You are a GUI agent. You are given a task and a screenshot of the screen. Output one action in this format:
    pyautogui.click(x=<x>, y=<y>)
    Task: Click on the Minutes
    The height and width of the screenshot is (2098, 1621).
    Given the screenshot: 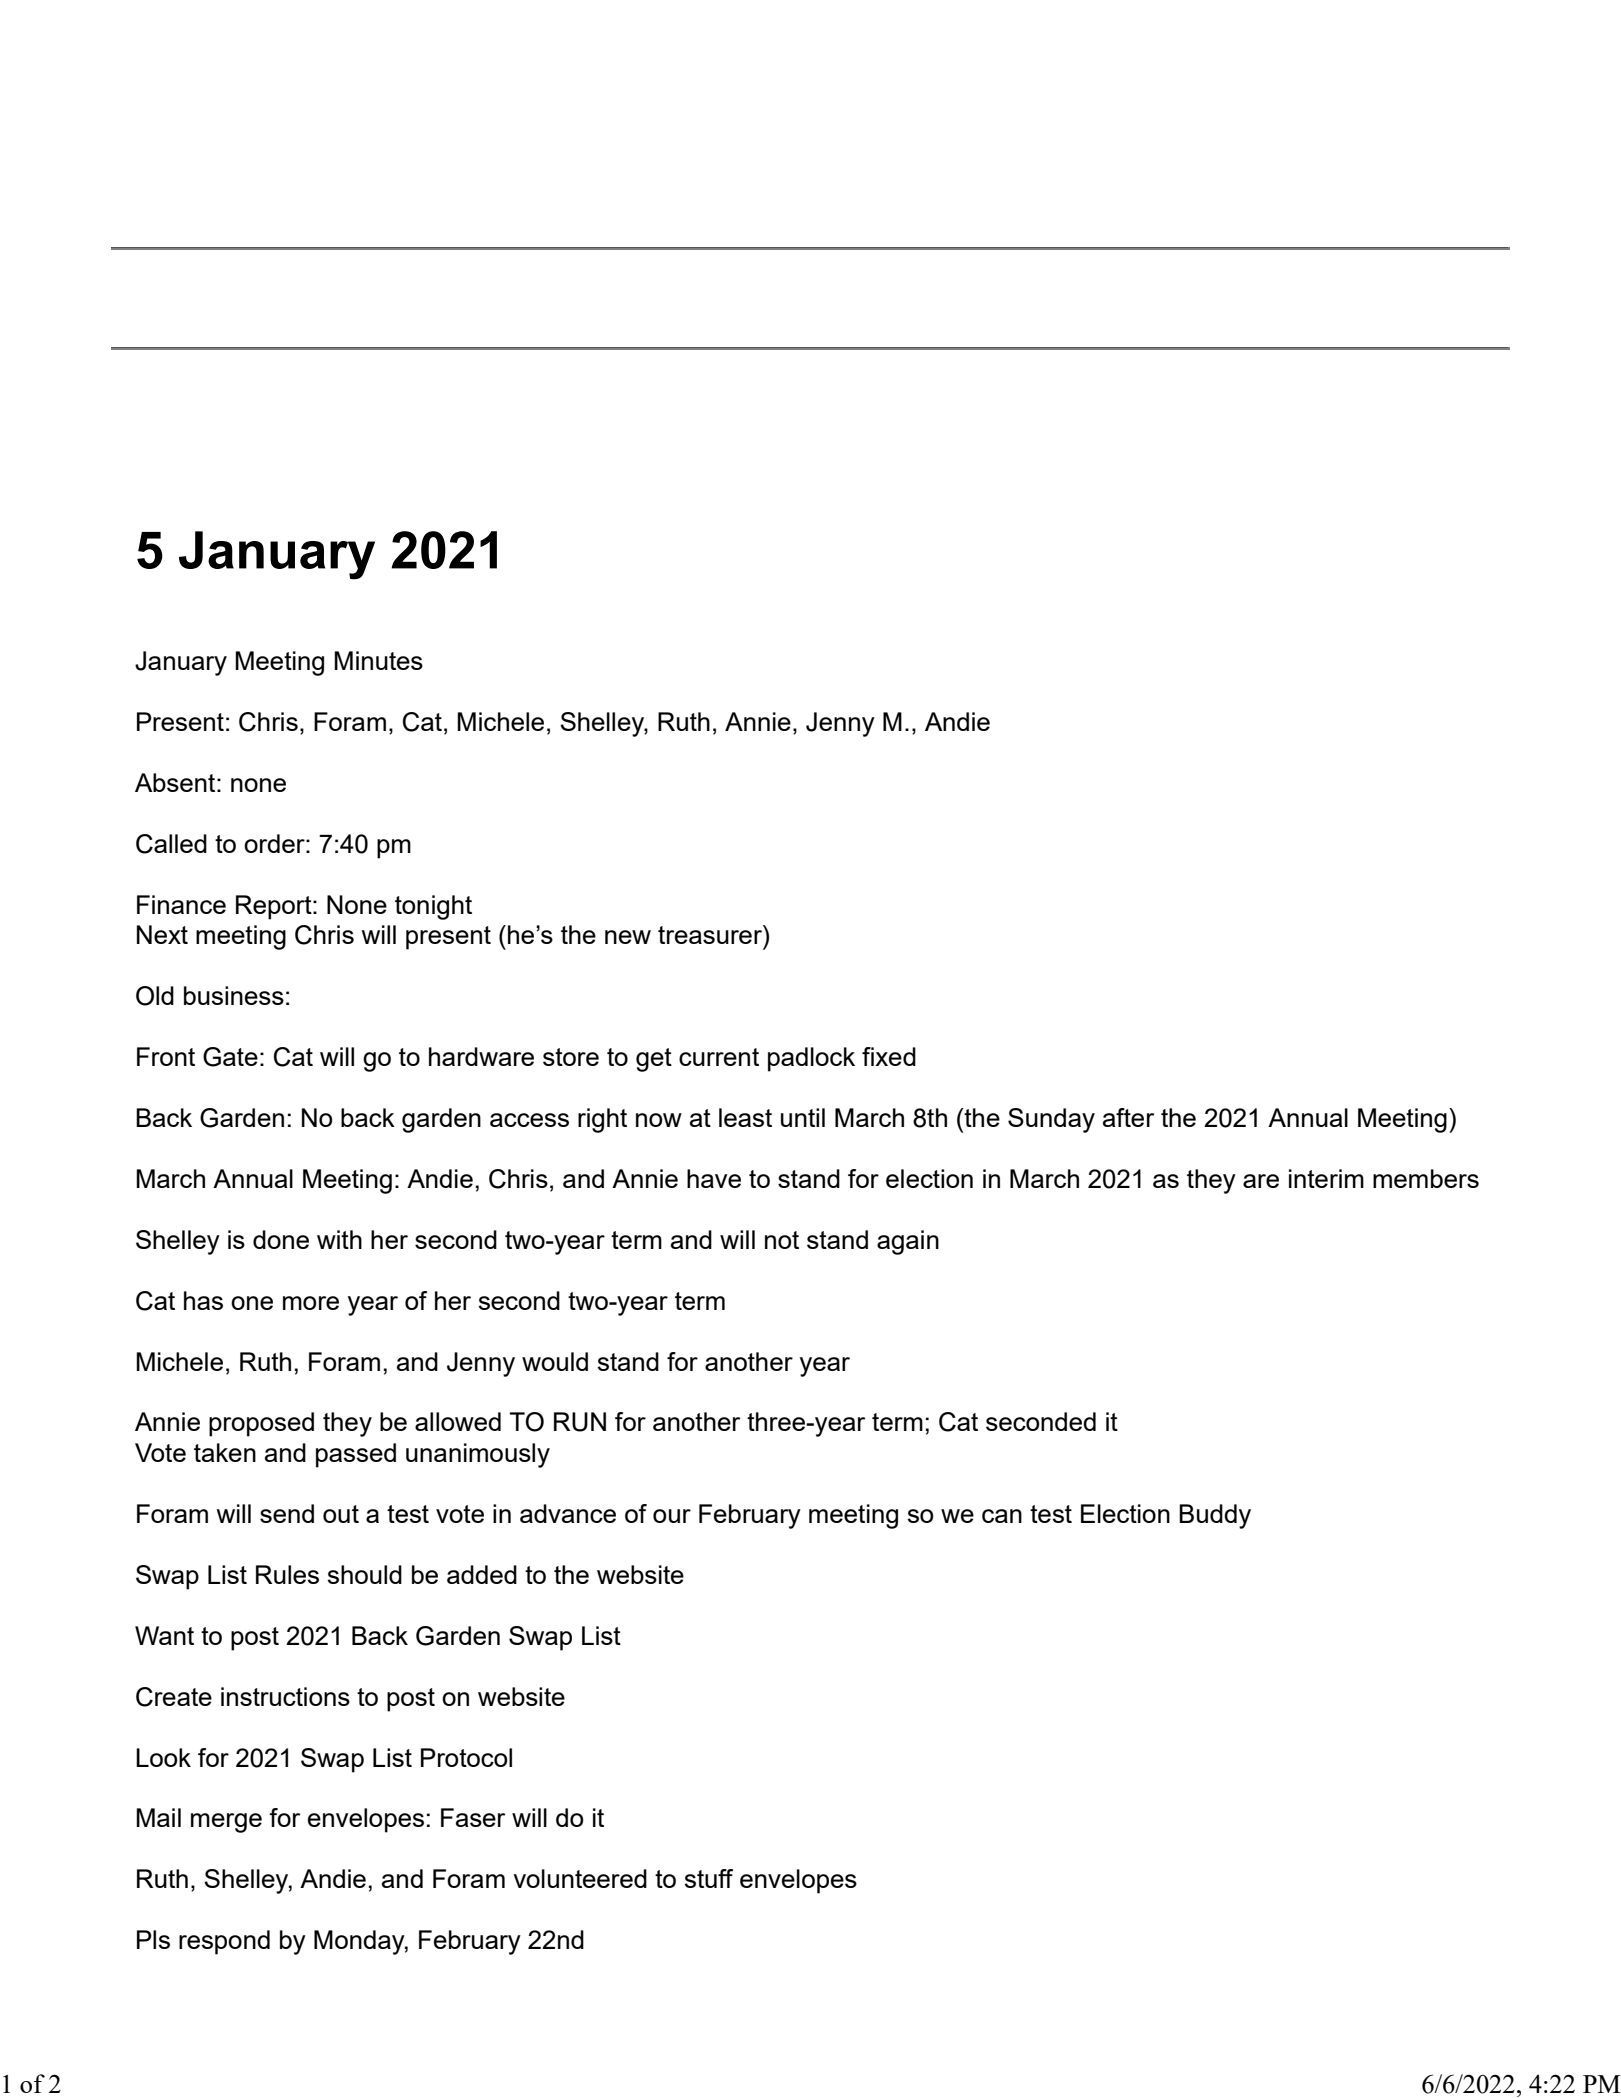 What is the action you would take?
    pyautogui.click(x=378, y=660)
